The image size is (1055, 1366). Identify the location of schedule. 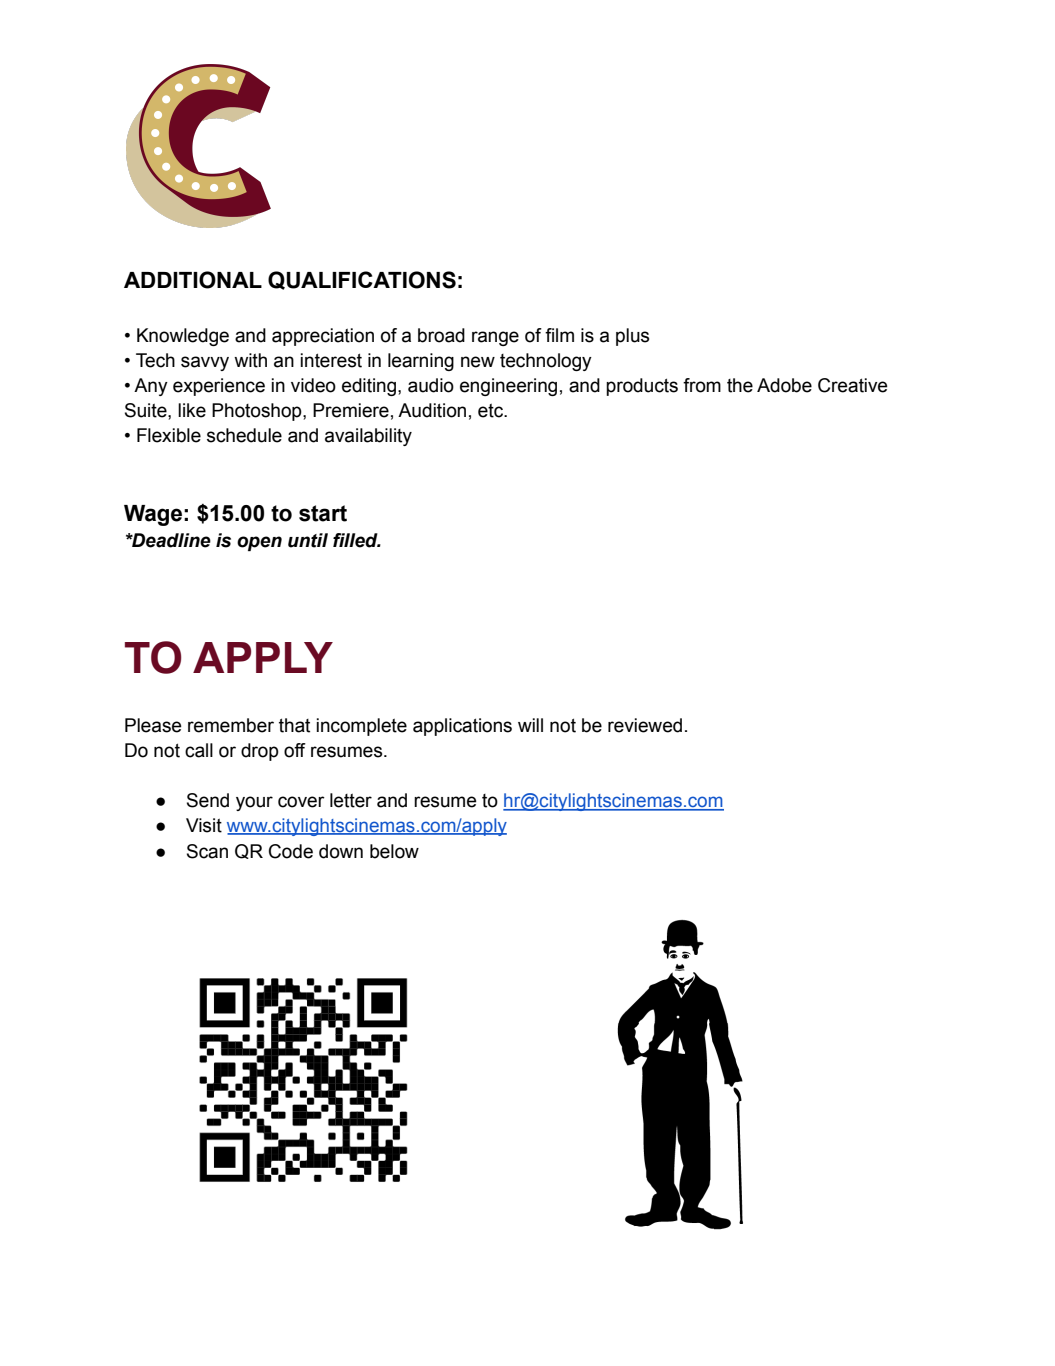
(244, 435).
